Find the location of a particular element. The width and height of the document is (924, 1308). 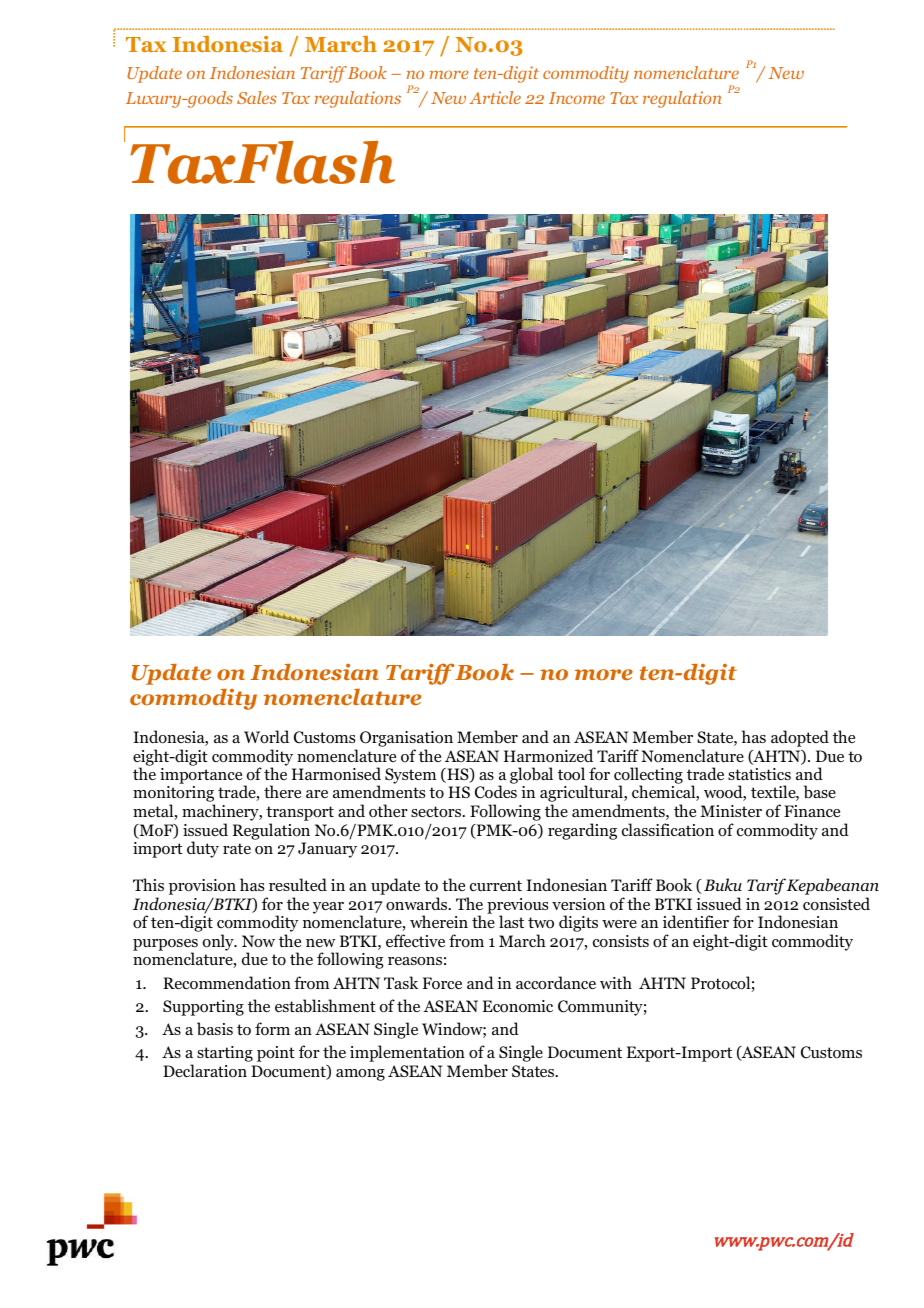

Sales is located at coordinates (257, 97).
